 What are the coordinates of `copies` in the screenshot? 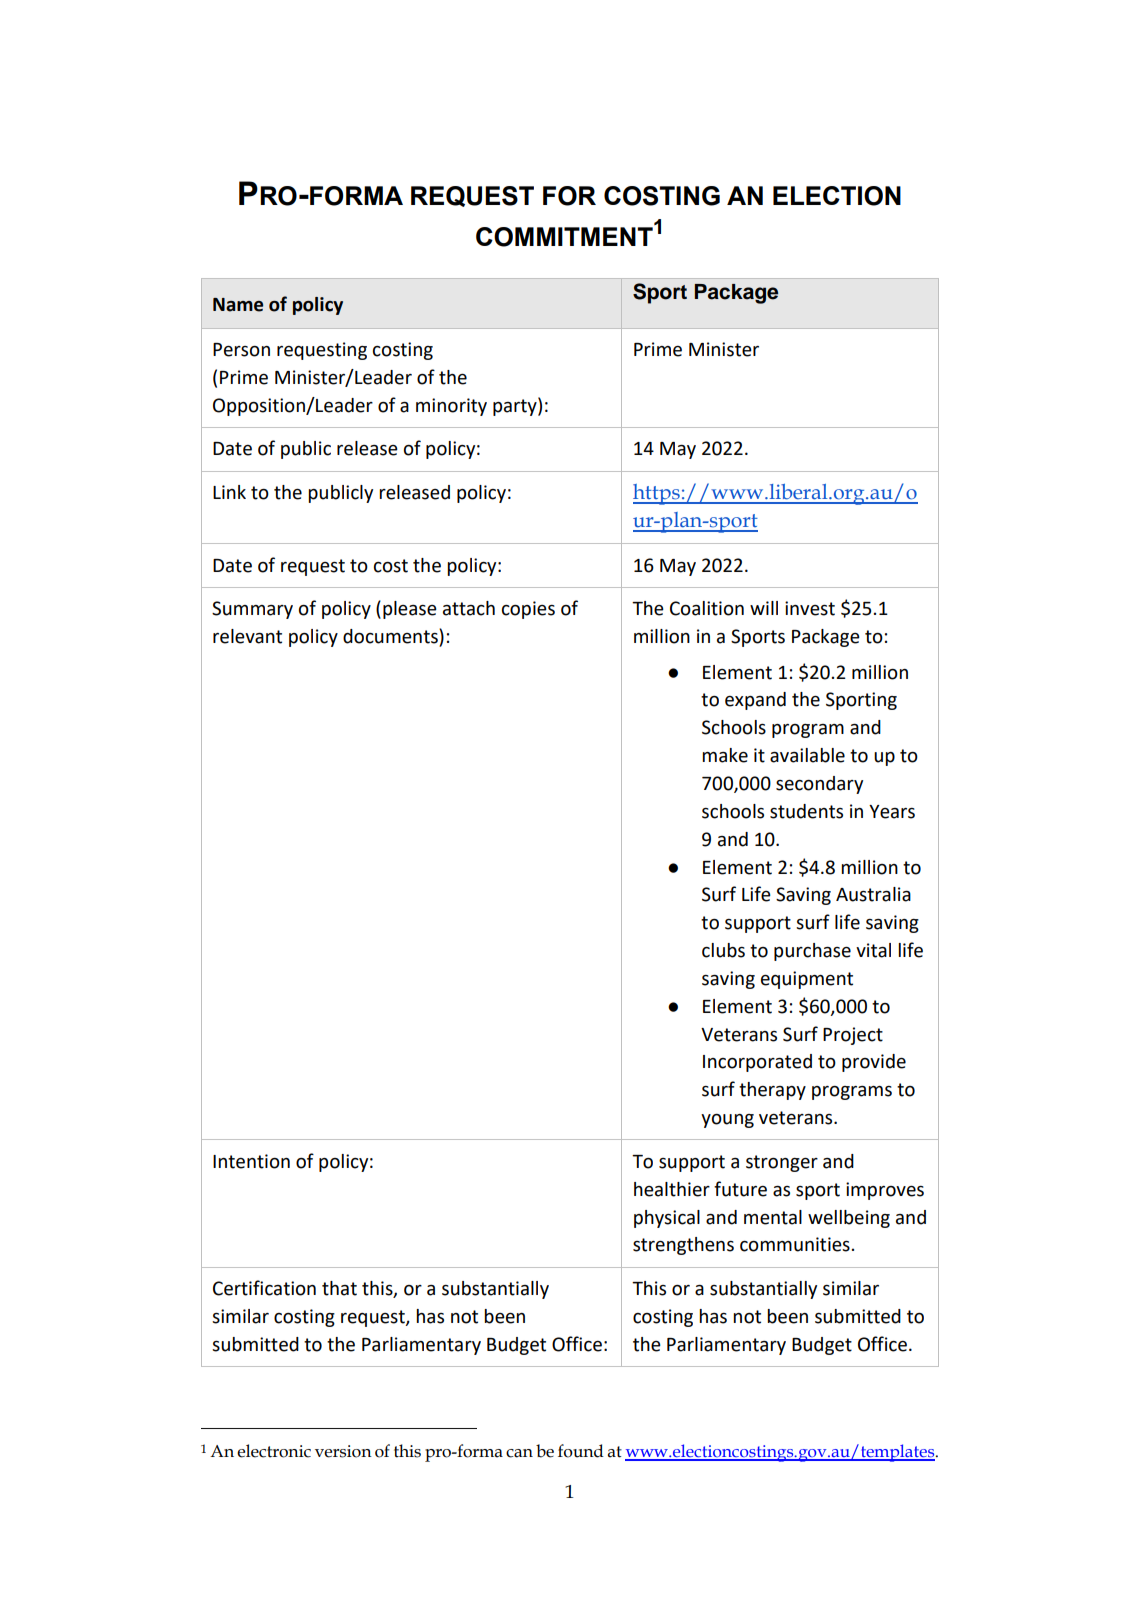 It's located at (528, 610).
